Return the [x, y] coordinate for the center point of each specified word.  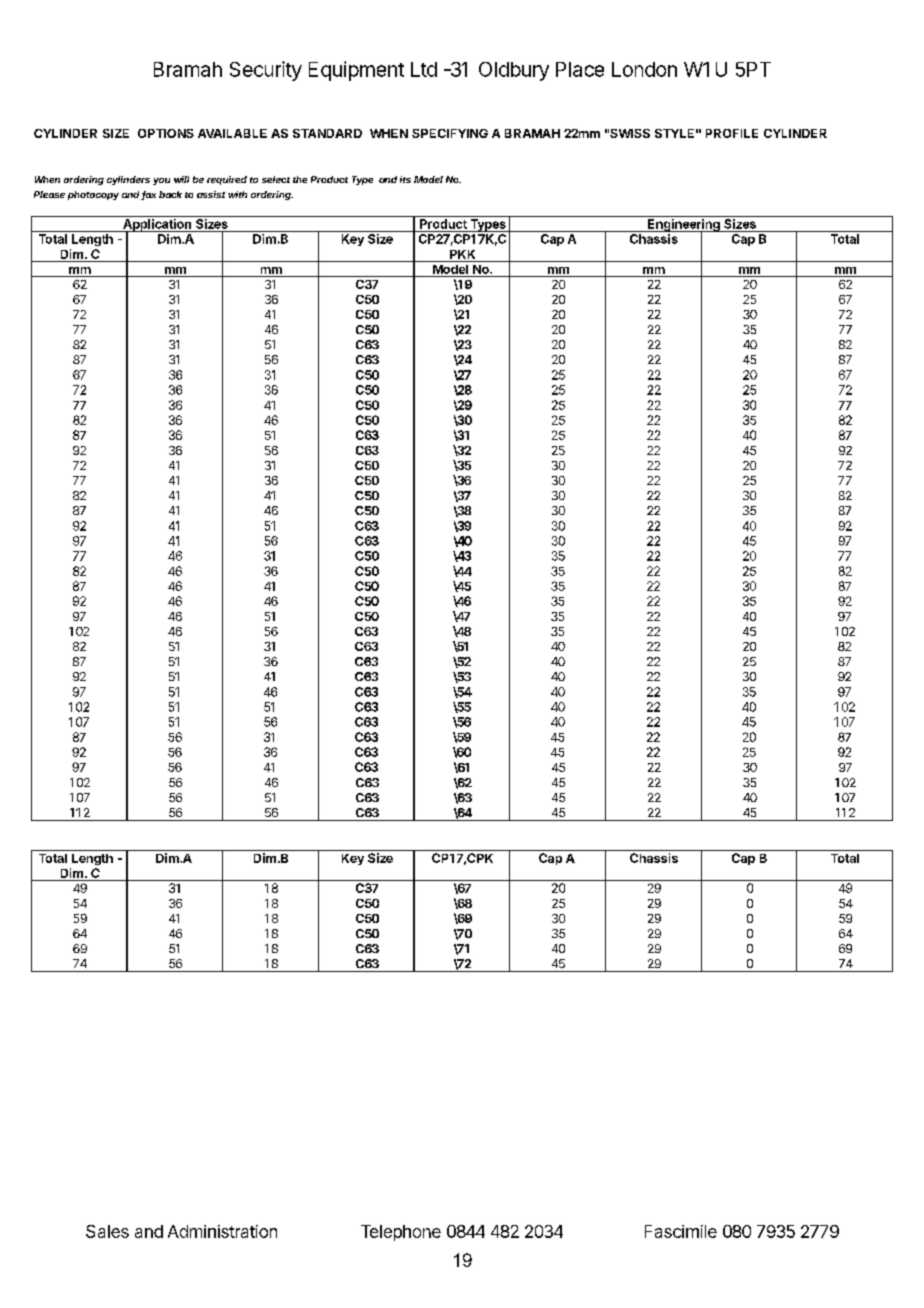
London [644, 69]
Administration [222, 1231]
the [300, 179]
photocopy [93, 195]
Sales [107, 1231]
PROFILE [732, 133]
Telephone [401, 1233]
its [405, 179]
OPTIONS [166, 133]
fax [148, 195]
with [237, 194]
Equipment [356, 71]
